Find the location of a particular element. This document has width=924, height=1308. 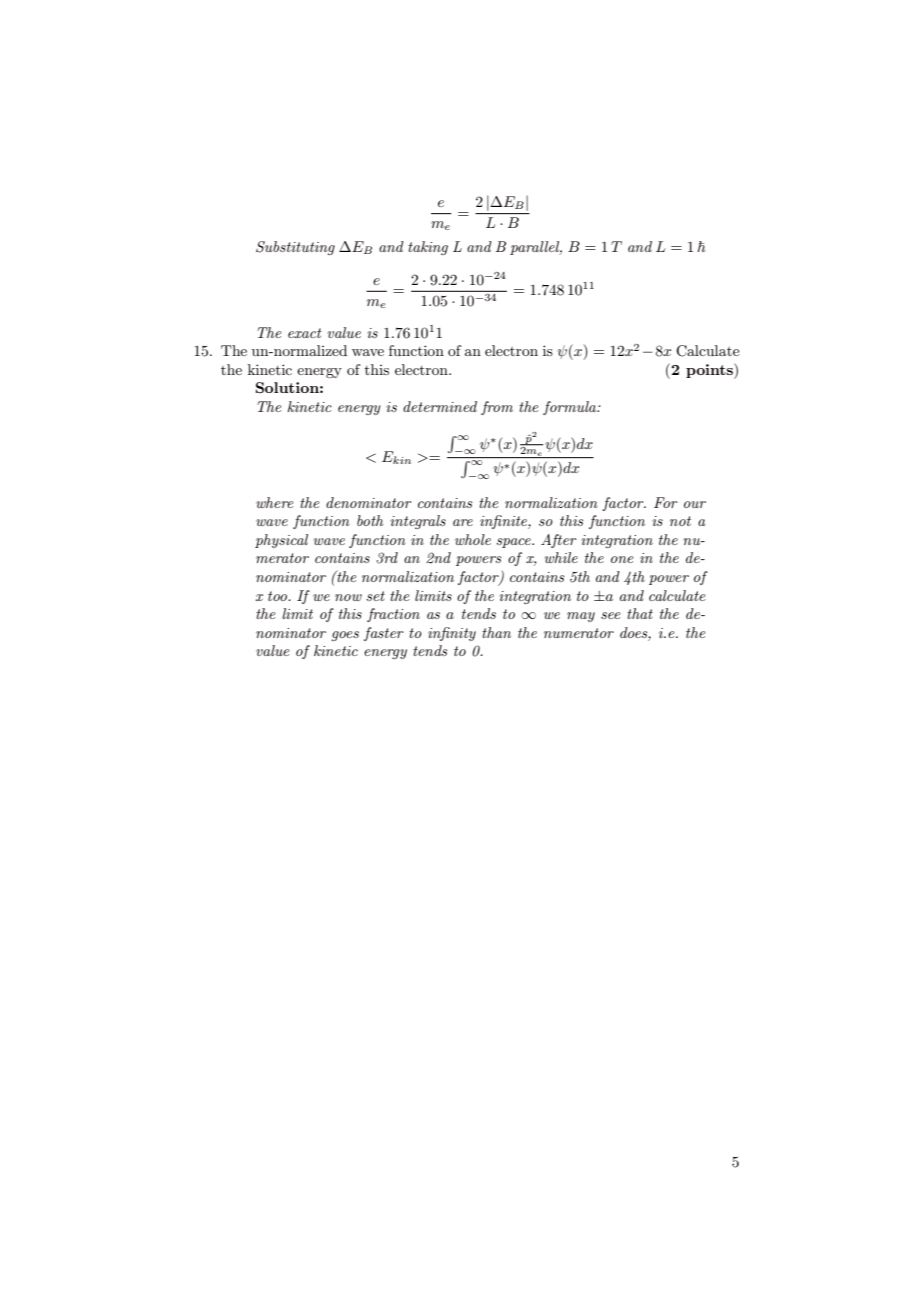

taking is located at coordinates (428, 248).
